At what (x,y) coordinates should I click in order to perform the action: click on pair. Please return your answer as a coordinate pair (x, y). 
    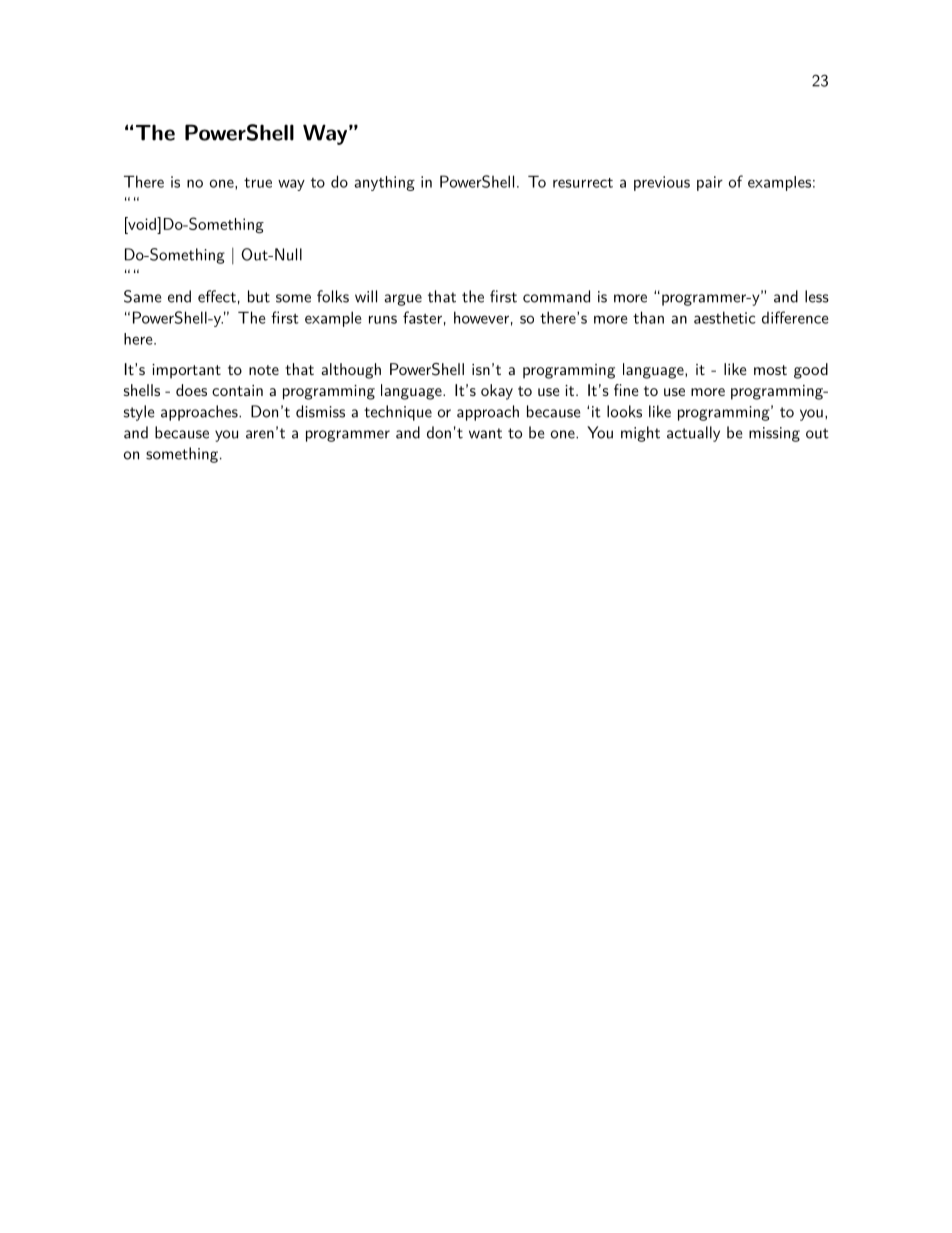
    Looking at the image, I should click on (710, 183).
